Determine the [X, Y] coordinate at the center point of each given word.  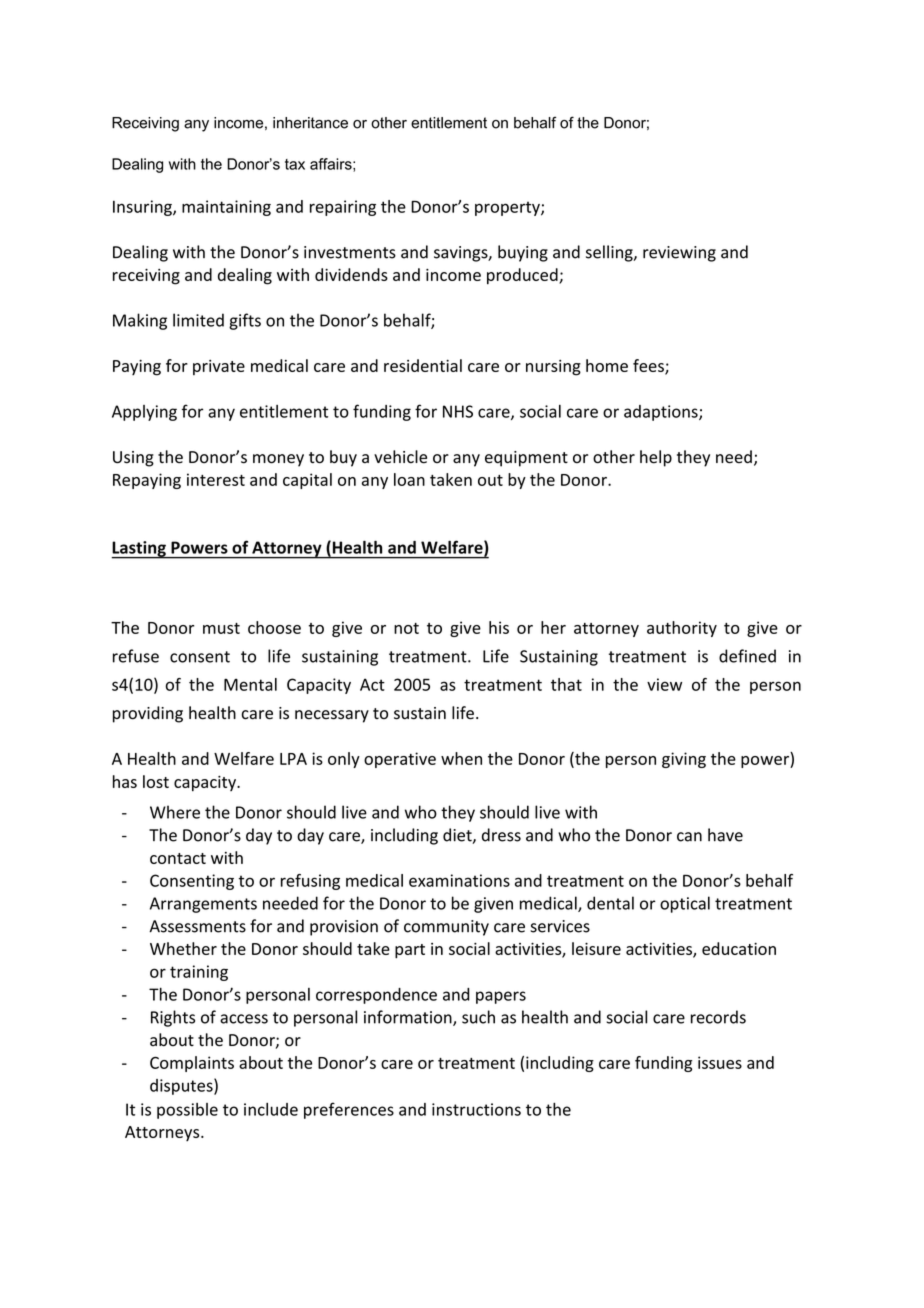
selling [610, 253]
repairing [343, 208]
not [406, 628]
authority [682, 629]
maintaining [226, 208]
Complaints [192, 1064]
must [221, 628]
